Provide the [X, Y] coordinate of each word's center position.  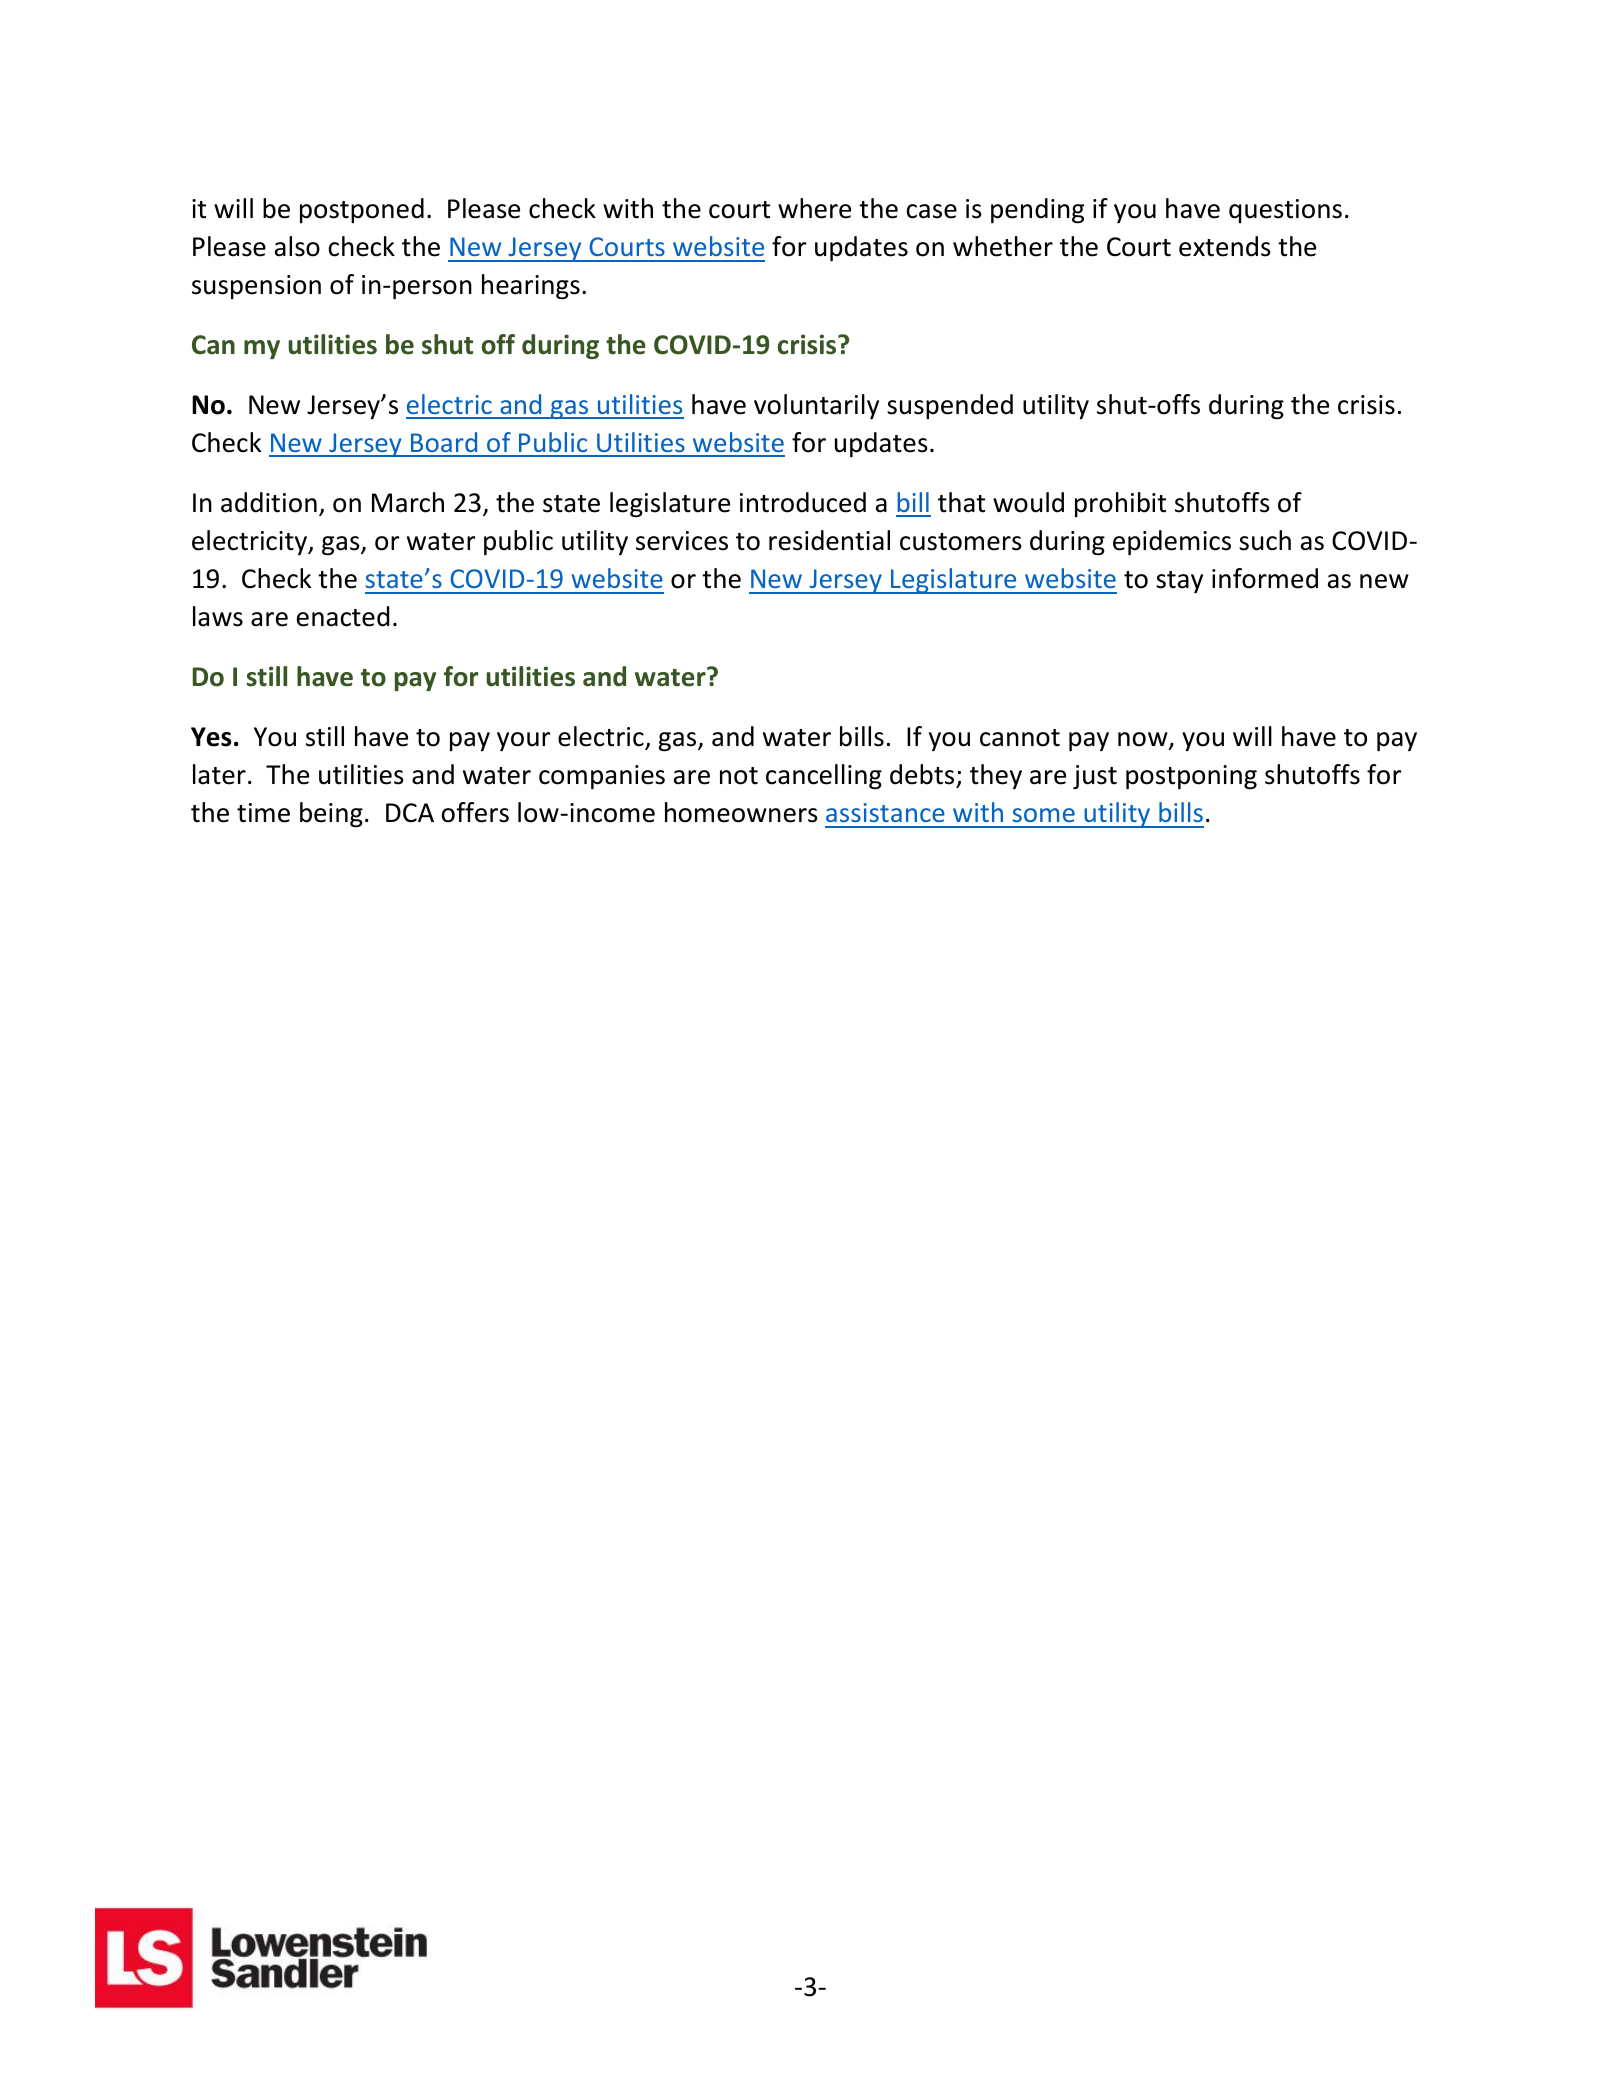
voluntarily [816, 406]
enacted [343, 616]
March [408, 502]
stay [1179, 582]
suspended [950, 406]
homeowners [741, 812]
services [682, 541]
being [331, 815]
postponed [362, 210]
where [814, 208]
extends [1225, 246]
